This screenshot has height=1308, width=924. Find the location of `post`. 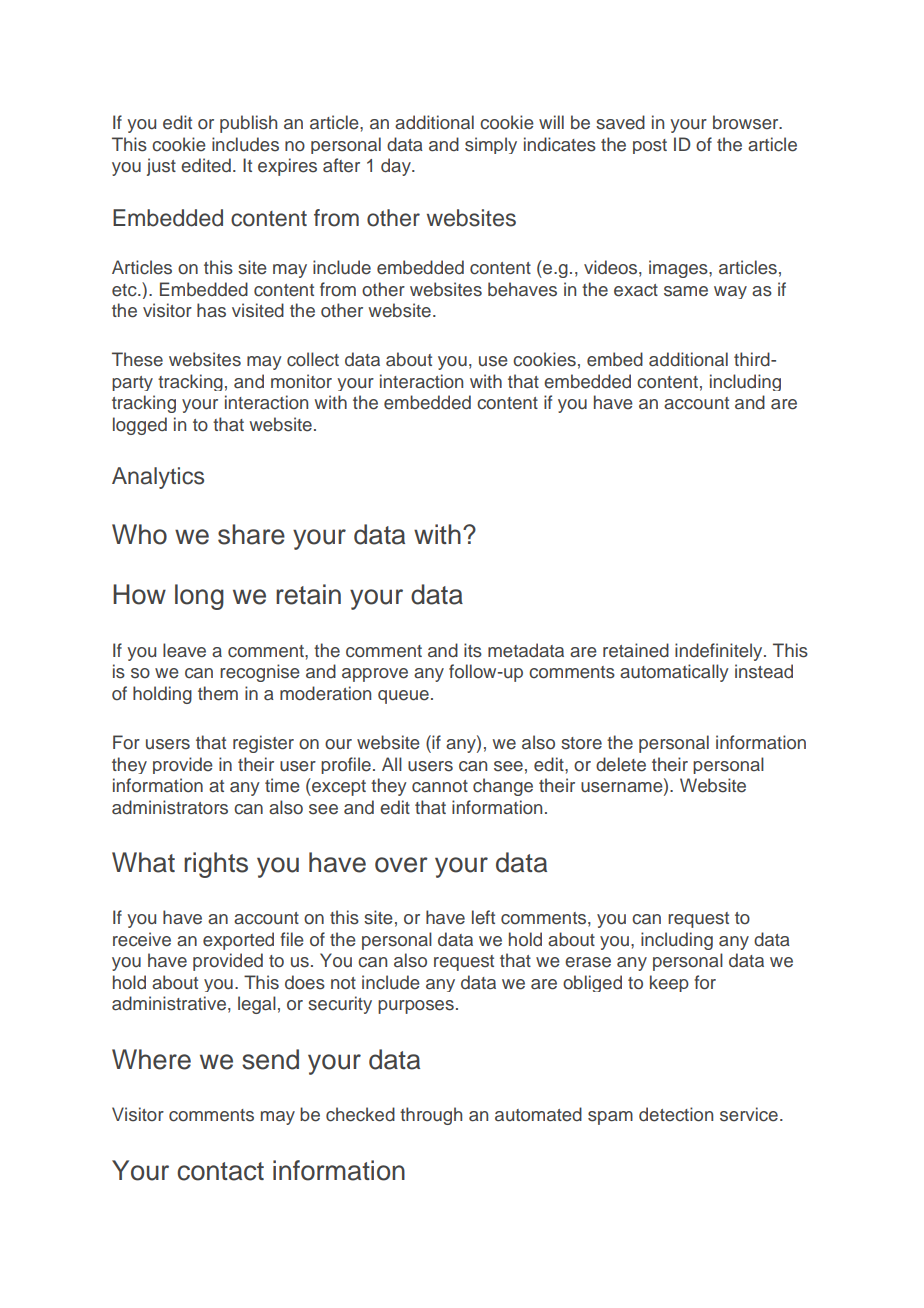

post is located at coordinates (650, 146).
